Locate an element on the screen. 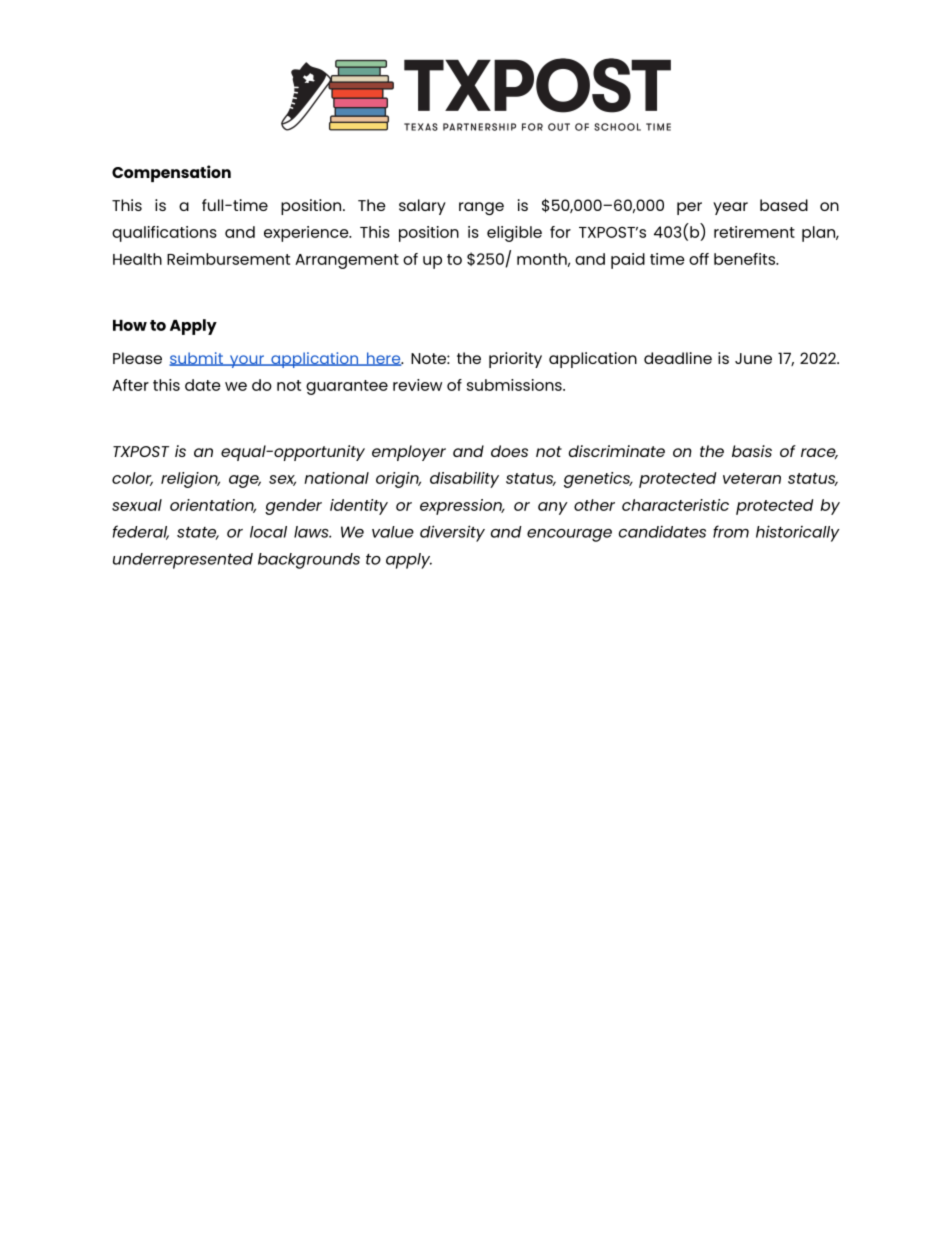 This screenshot has height=1233, width=952. After is located at coordinates (130, 385).
